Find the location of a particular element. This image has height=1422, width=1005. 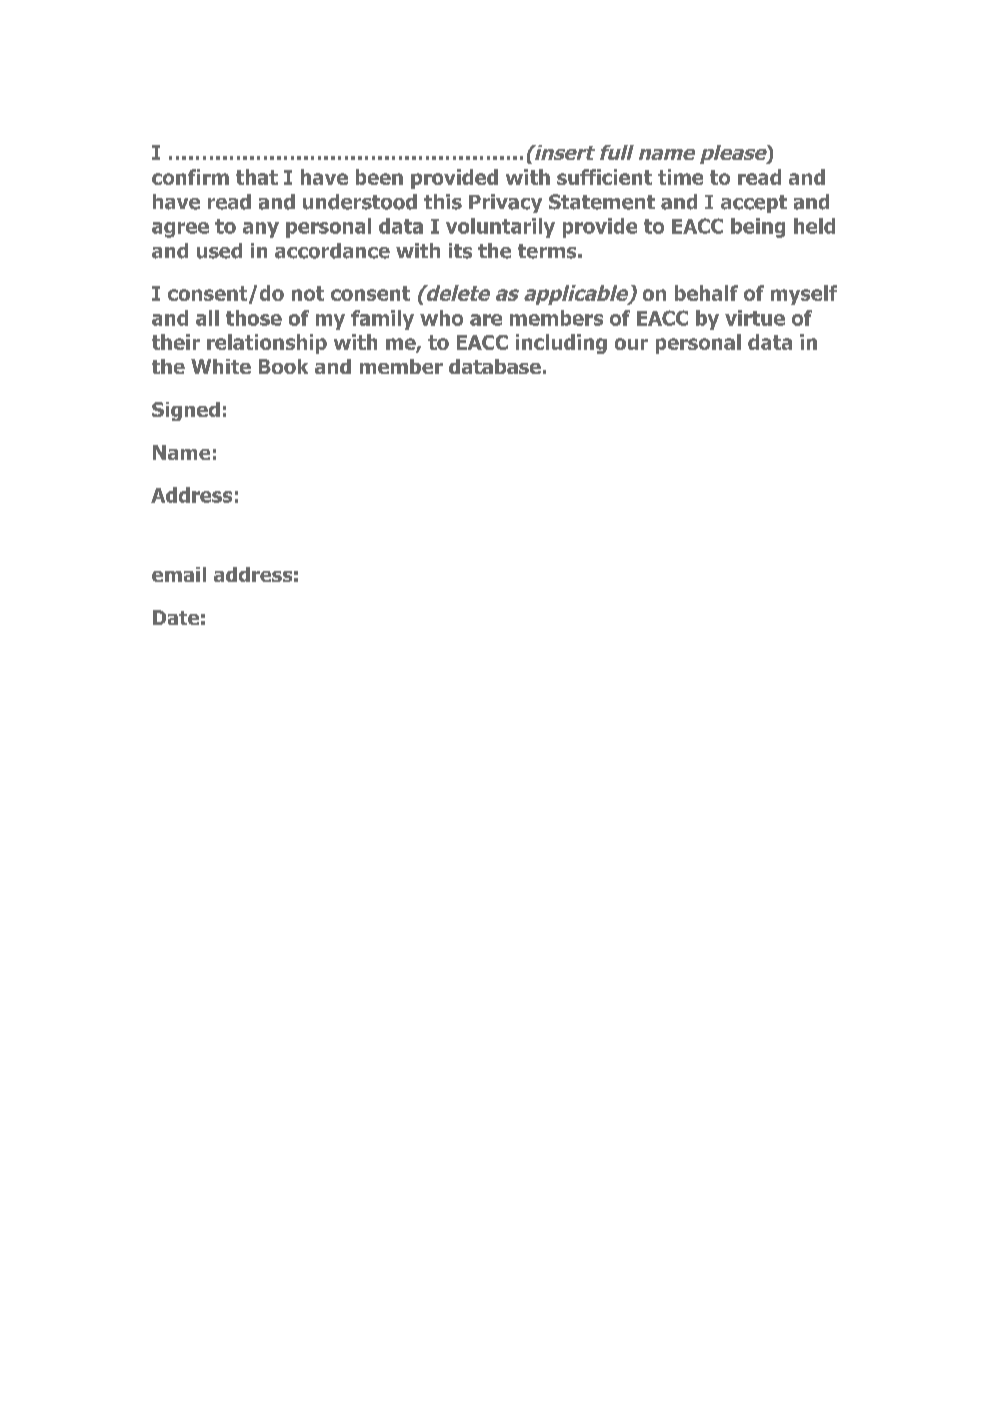

email is located at coordinates (179, 574).
